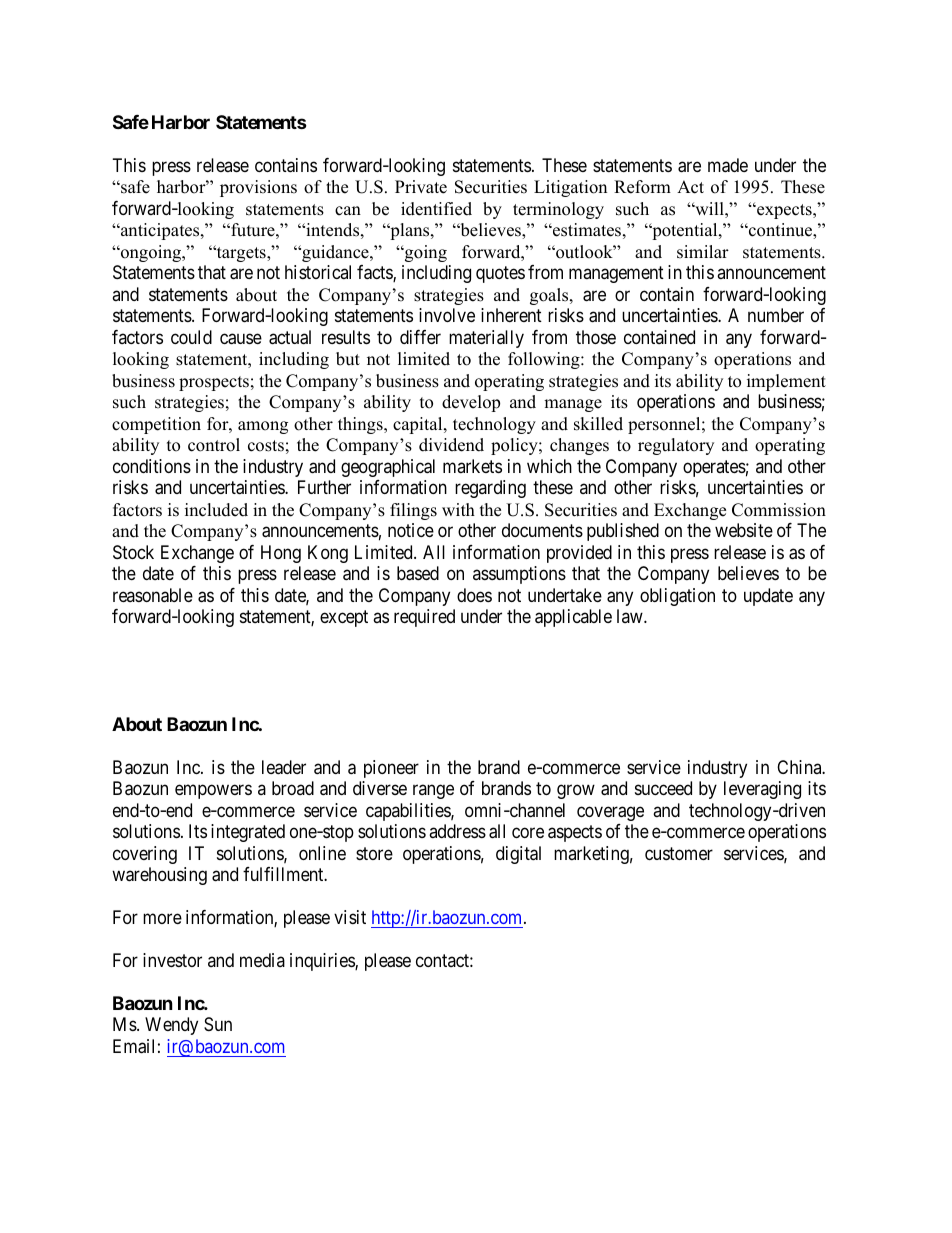 The width and height of the screenshot is (952, 1233). What do you see at coordinates (216, 510) in the screenshot?
I see `included` at bounding box center [216, 510].
